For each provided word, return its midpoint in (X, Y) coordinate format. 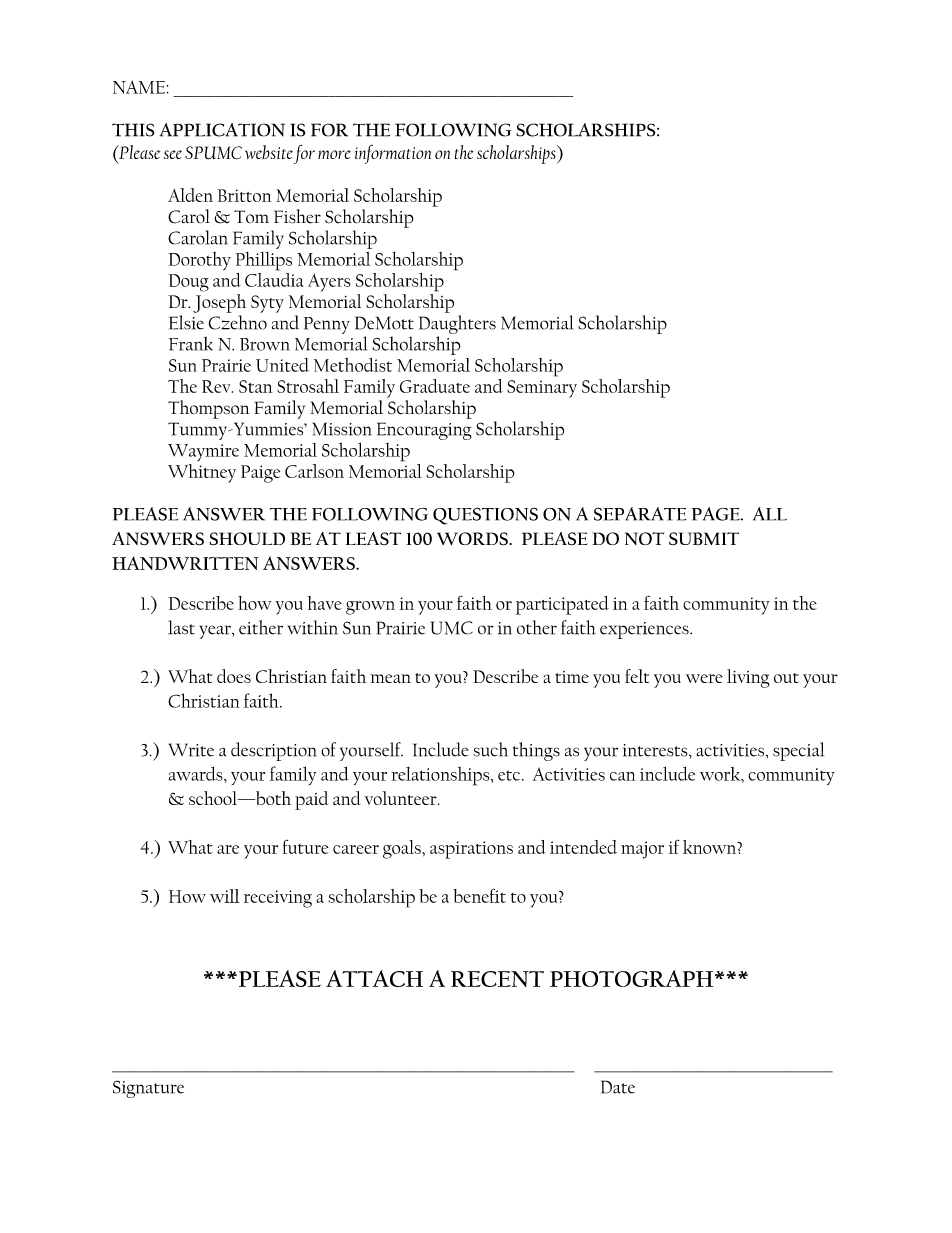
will (224, 896)
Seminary (542, 389)
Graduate (435, 386)
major (642, 850)
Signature (148, 1089)
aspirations (471, 850)
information (393, 154)
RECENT (497, 979)
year (216, 632)
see (173, 154)
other (537, 627)
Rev (217, 386)
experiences (645, 630)
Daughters (457, 324)
